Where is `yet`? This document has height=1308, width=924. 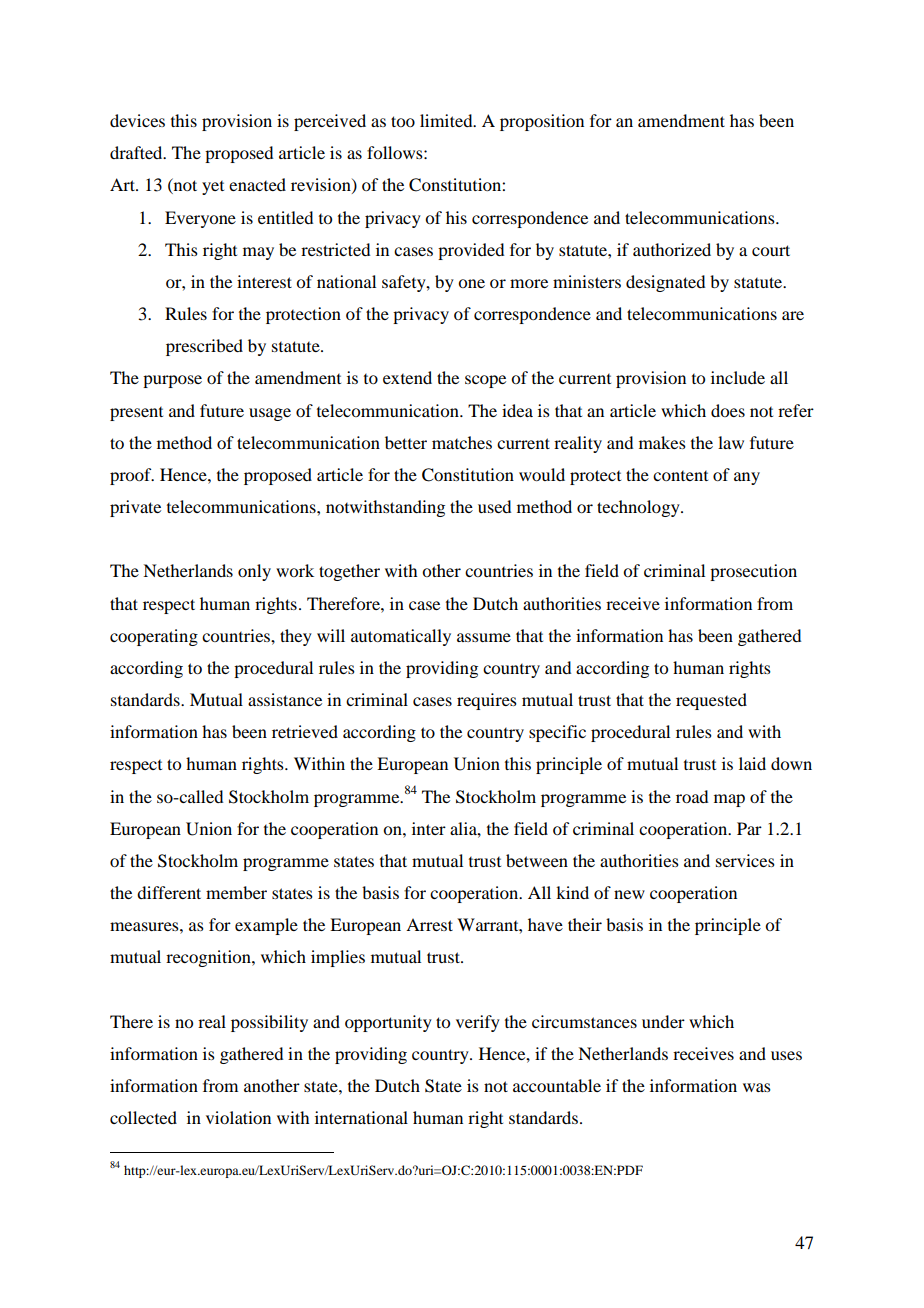
yet is located at coordinates (213, 188).
